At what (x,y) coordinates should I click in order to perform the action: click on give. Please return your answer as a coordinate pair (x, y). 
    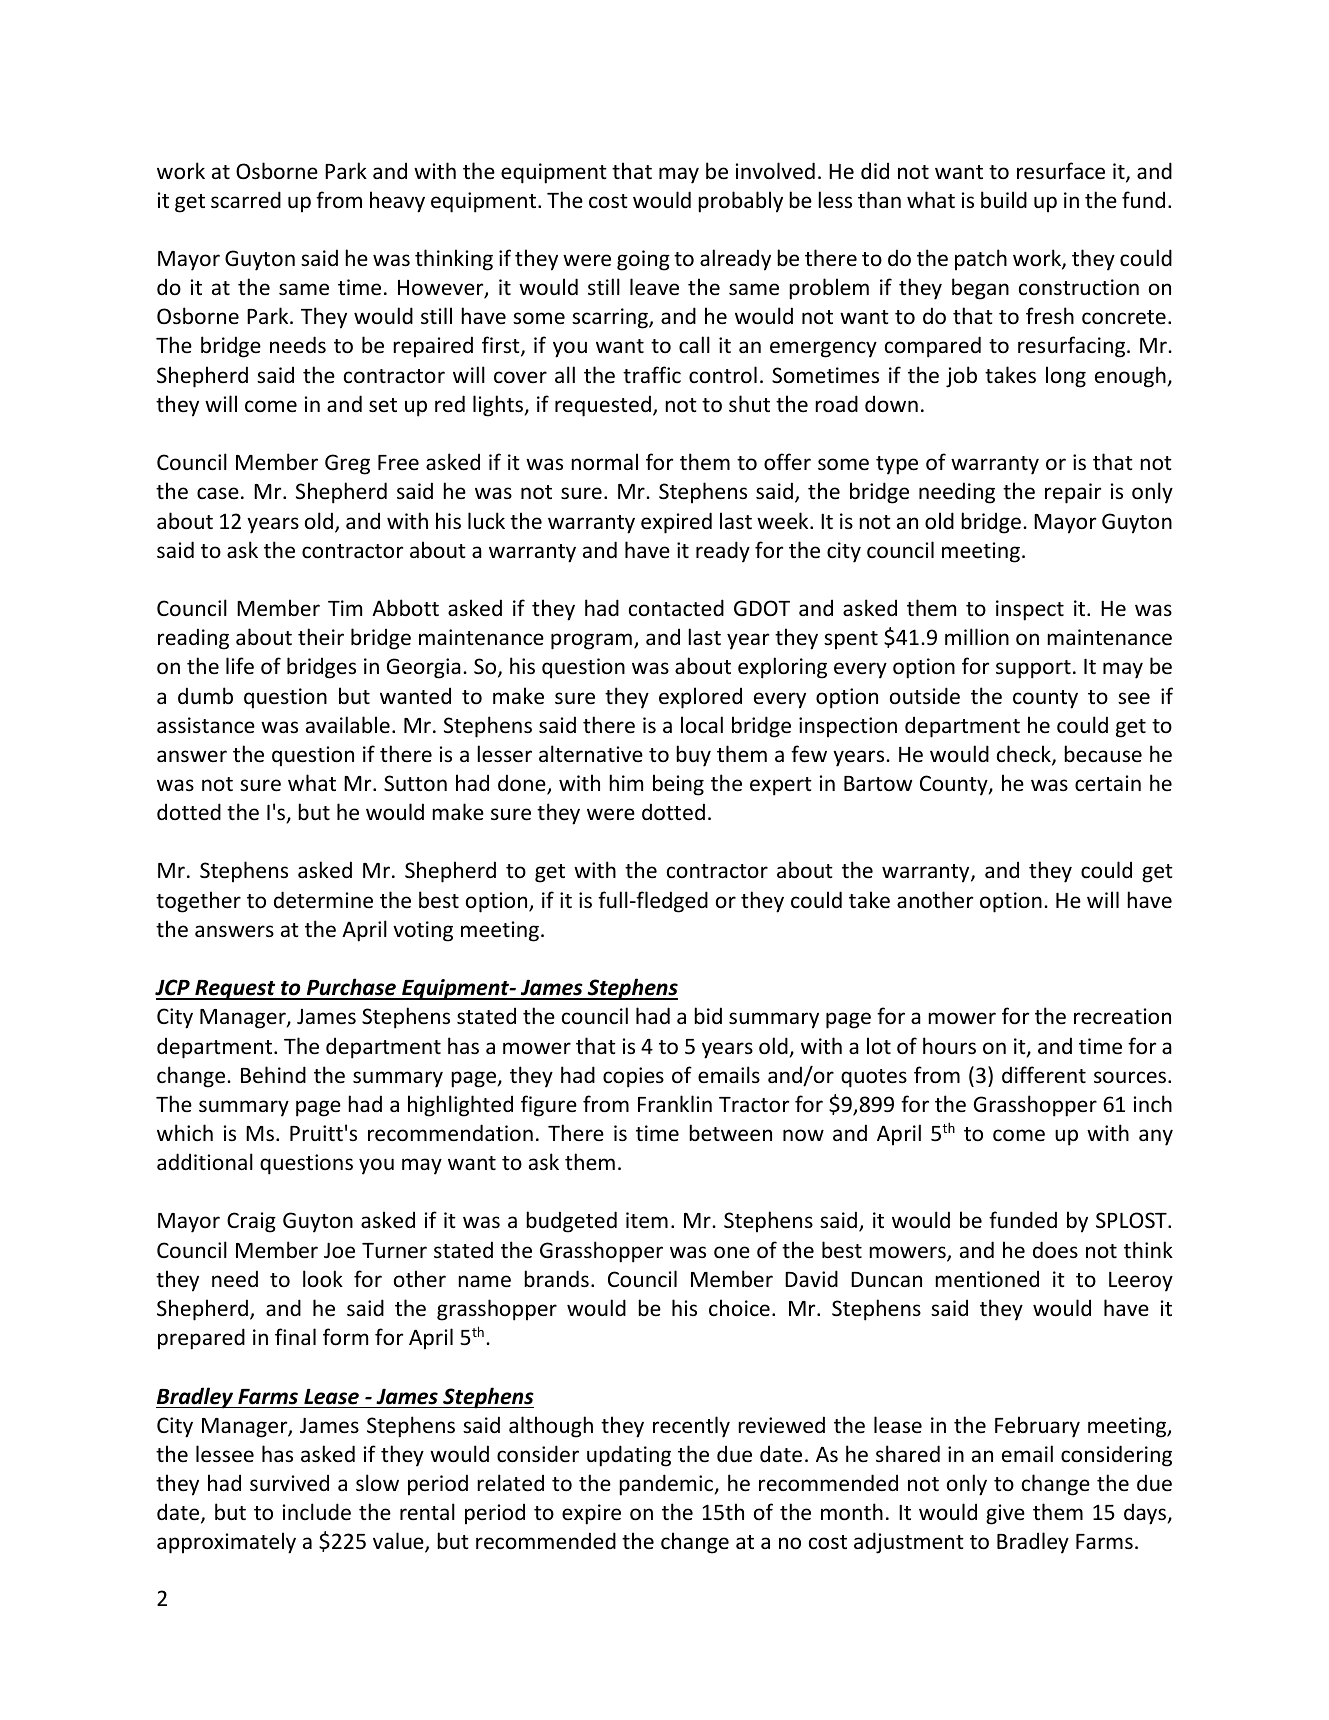
    Looking at the image, I should click on (1005, 1514).
